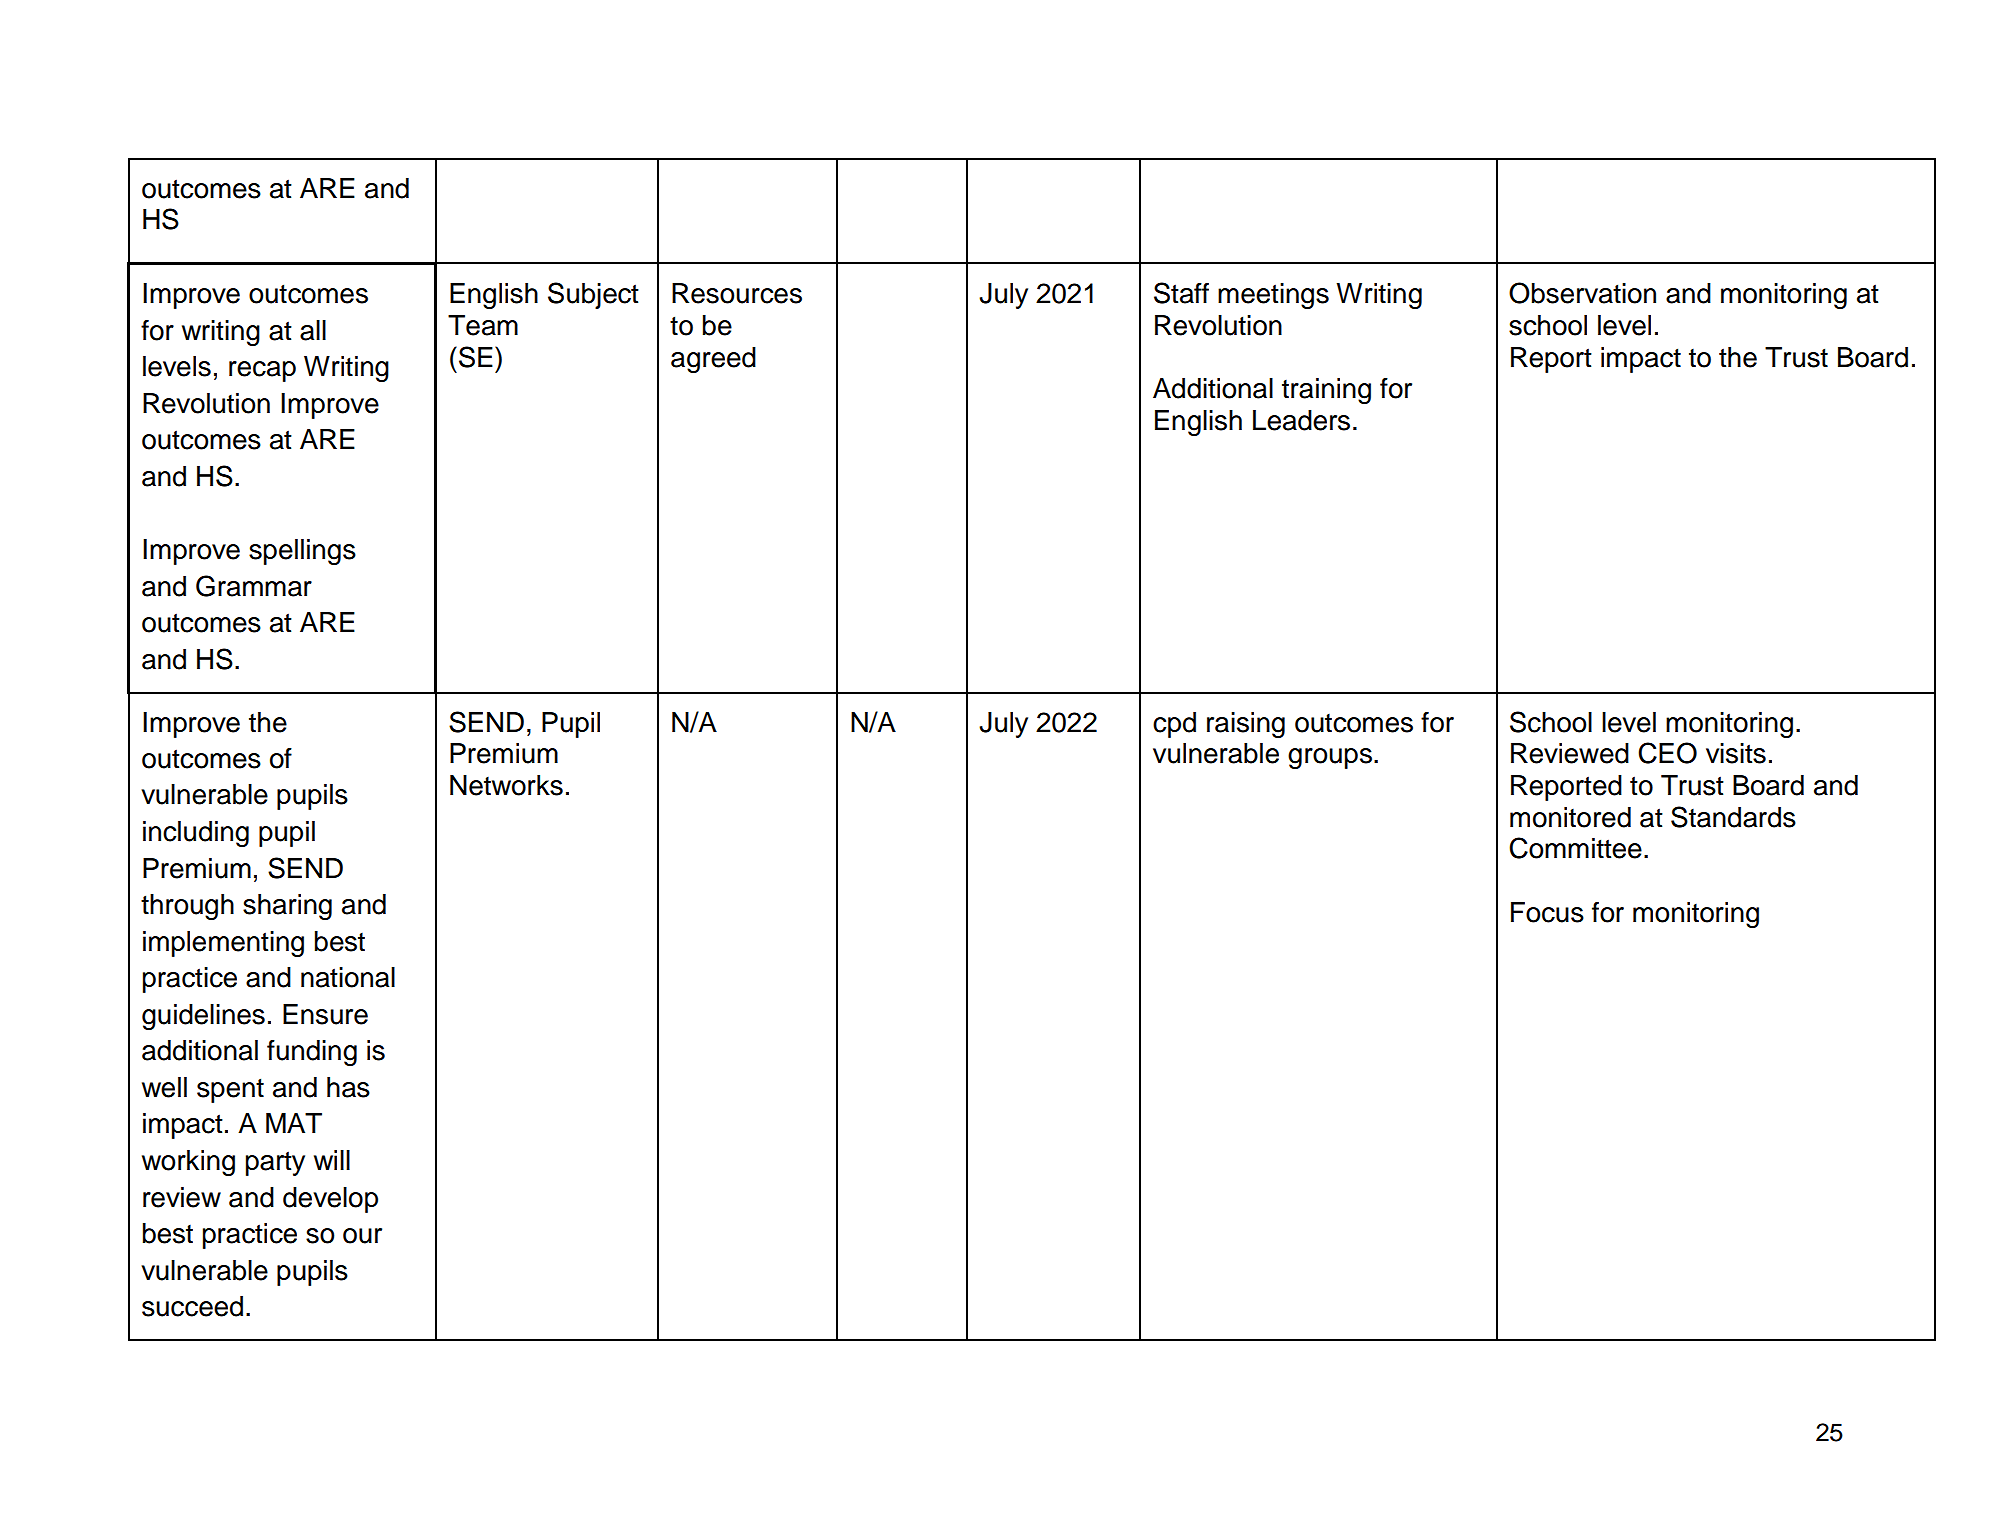 The height and width of the screenshot is (1537, 1989). What do you see at coordinates (1582, 293) in the screenshot?
I see `Observation` at bounding box center [1582, 293].
